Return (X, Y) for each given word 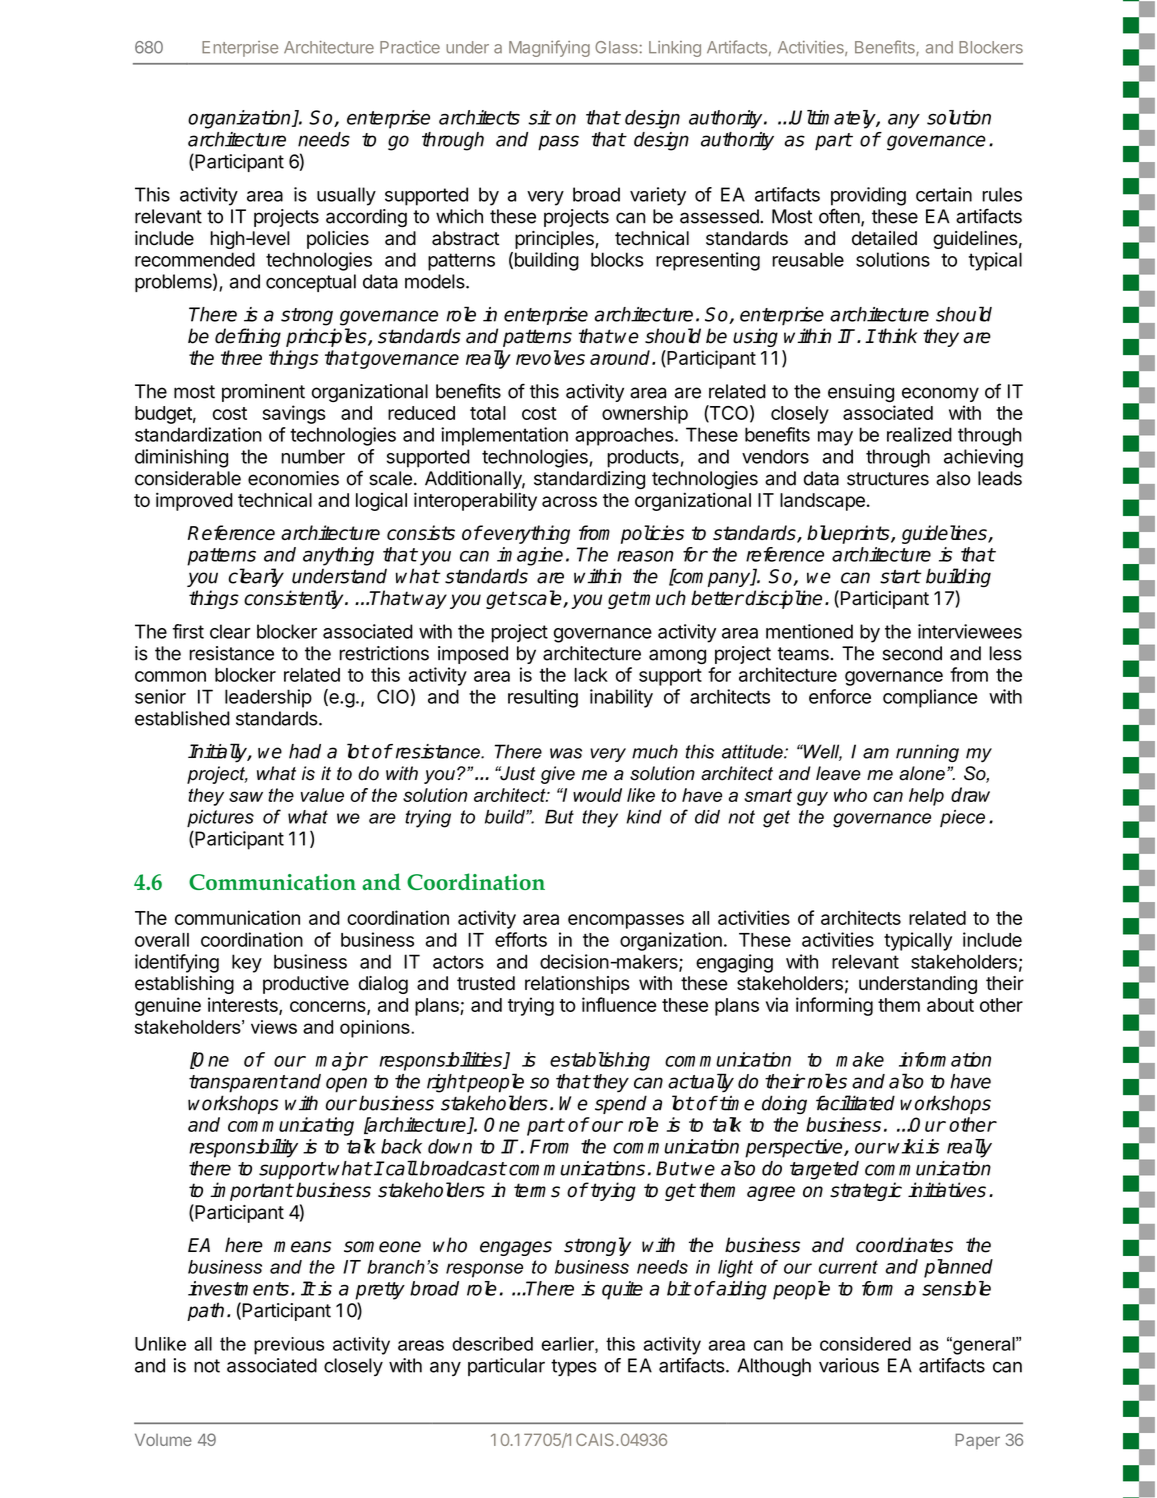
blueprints (849, 534)
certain (944, 194)
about (950, 1005)
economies (293, 478)
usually (346, 196)
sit (539, 117)
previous (289, 1346)
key (247, 963)
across (569, 501)
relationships (577, 985)
